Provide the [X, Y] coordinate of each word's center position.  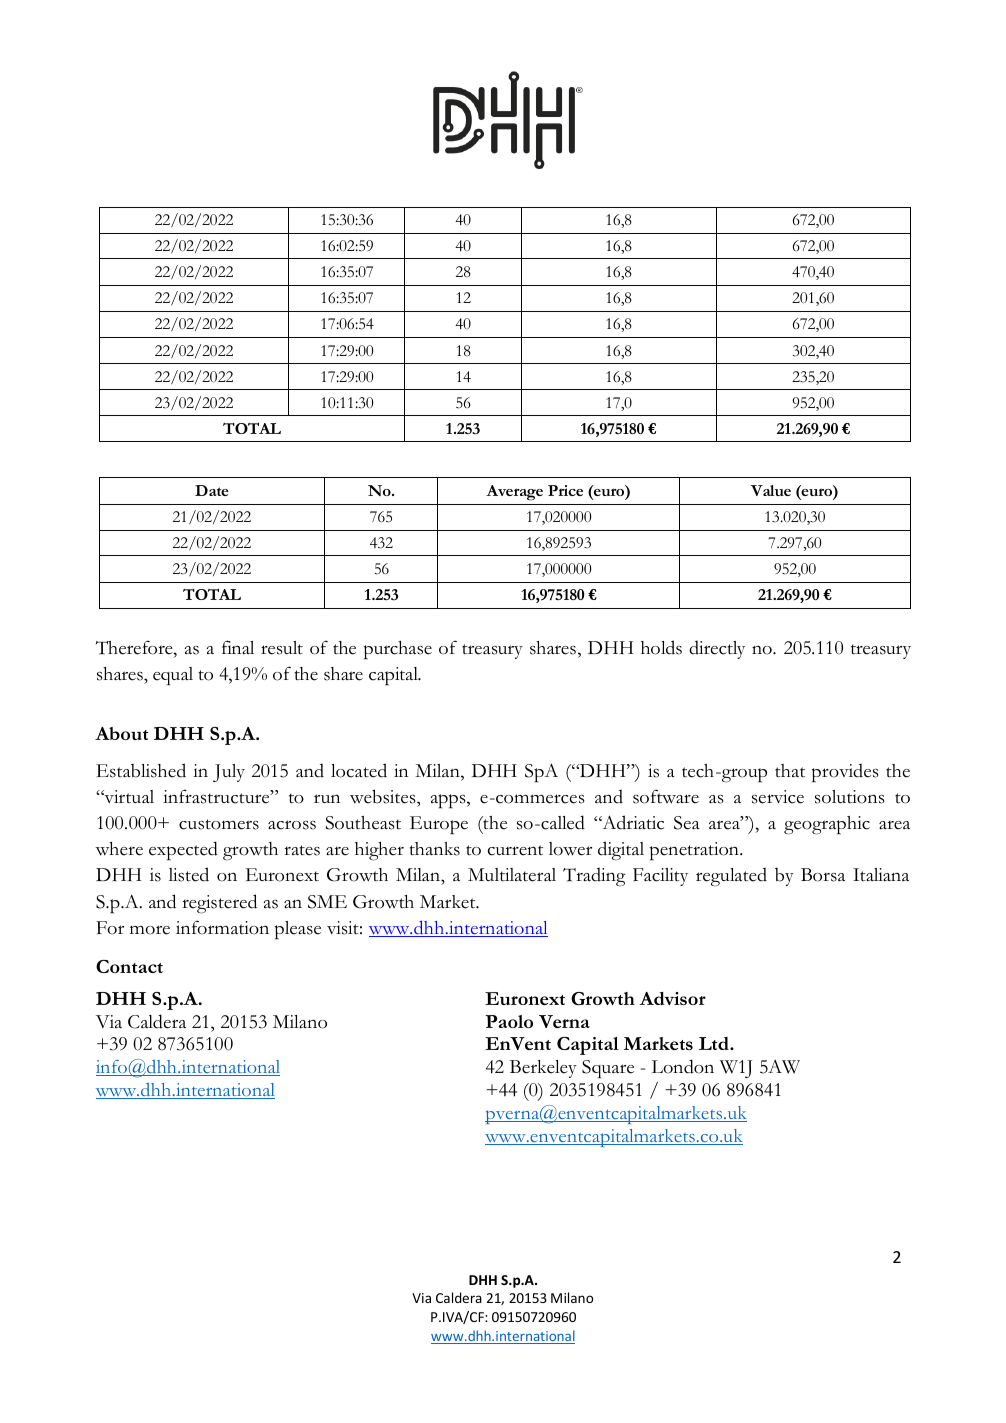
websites [384, 796]
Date [212, 490]
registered [219, 904]
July [229, 773]
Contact [129, 966]
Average [514, 493]
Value [771, 490]
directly [717, 649]
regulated [731, 877]
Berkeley [543, 1069]
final [238, 647]
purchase [398, 650]
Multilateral [512, 875]
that [790, 770]
